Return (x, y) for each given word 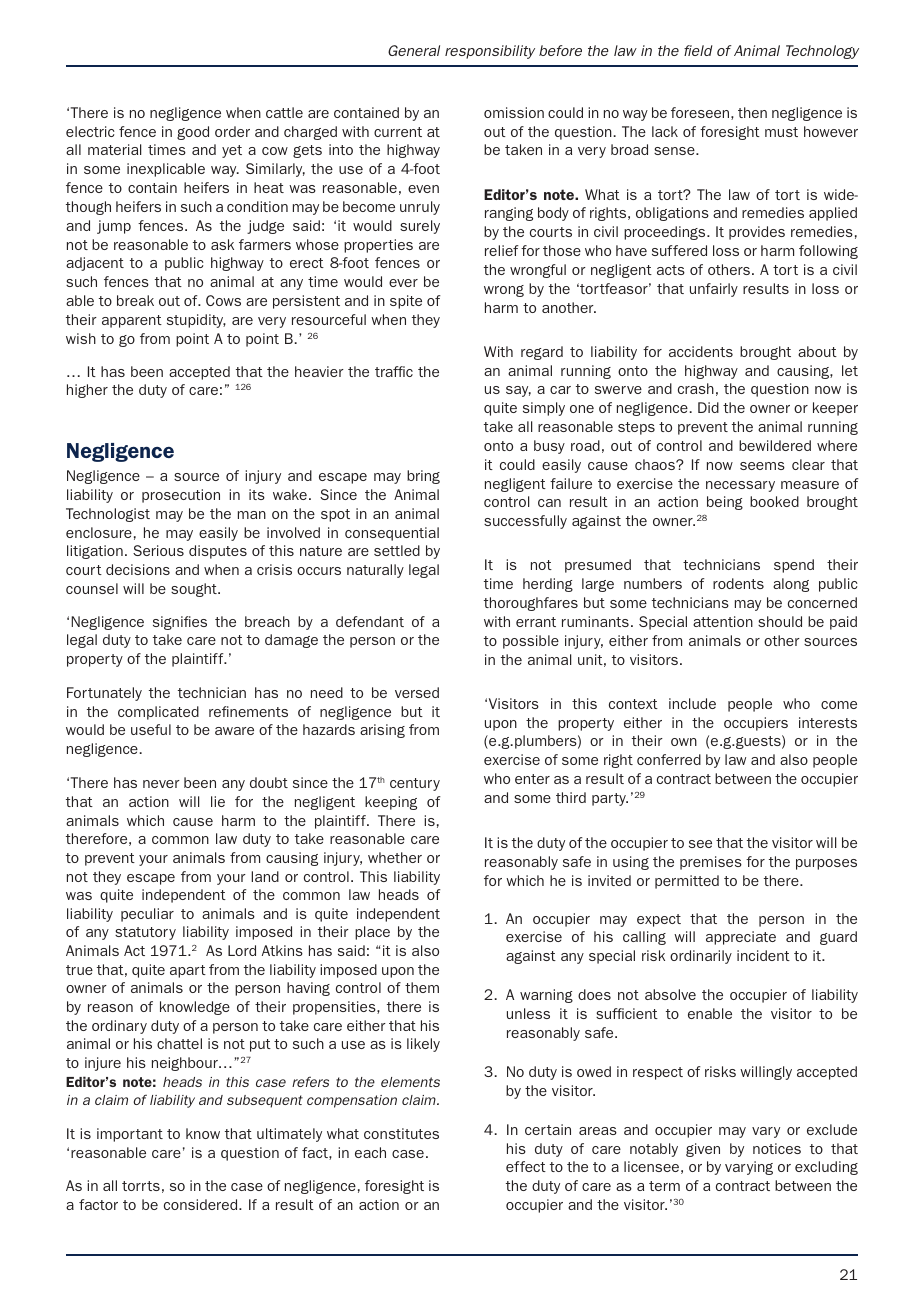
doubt (269, 782)
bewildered (775, 445)
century (415, 784)
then (752, 112)
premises (711, 863)
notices (777, 1148)
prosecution (181, 496)
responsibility (490, 52)
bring (423, 477)
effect (526, 1166)
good (193, 133)
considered (202, 1204)
